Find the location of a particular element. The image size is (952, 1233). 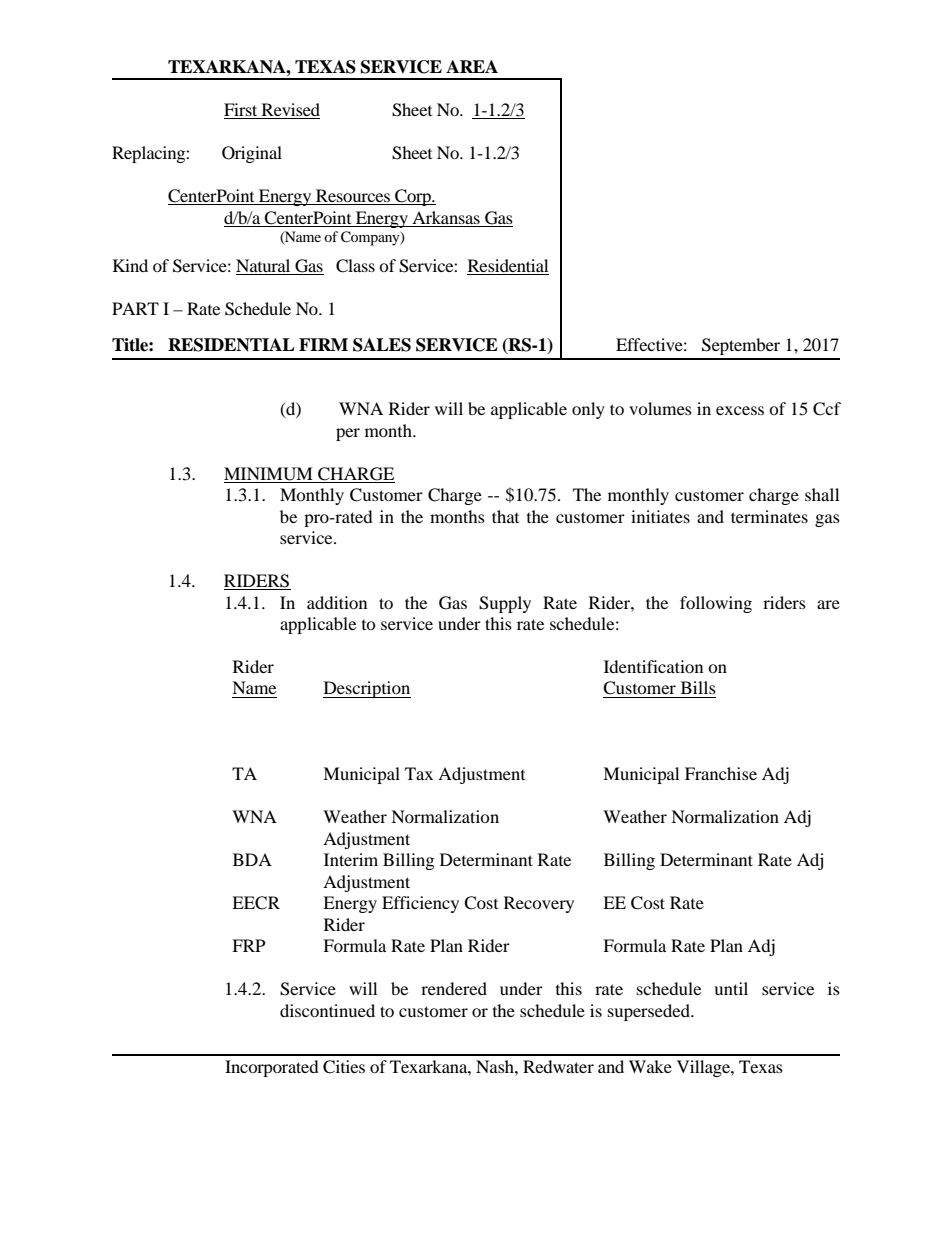

rendered is located at coordinates (454, 988).
